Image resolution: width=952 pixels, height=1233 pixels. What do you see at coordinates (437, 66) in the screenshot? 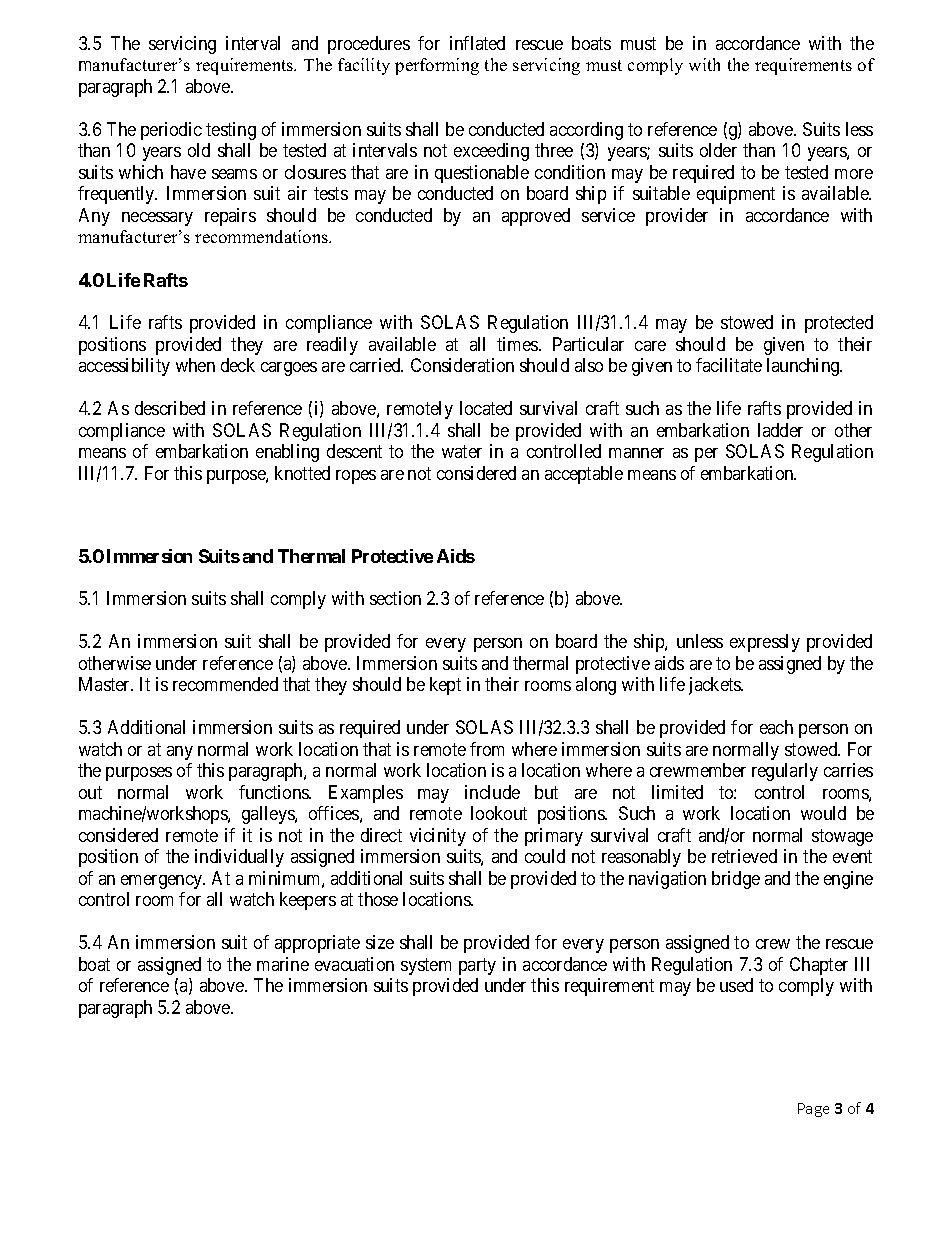
I see `performing` at bounding box center [437, 66].
